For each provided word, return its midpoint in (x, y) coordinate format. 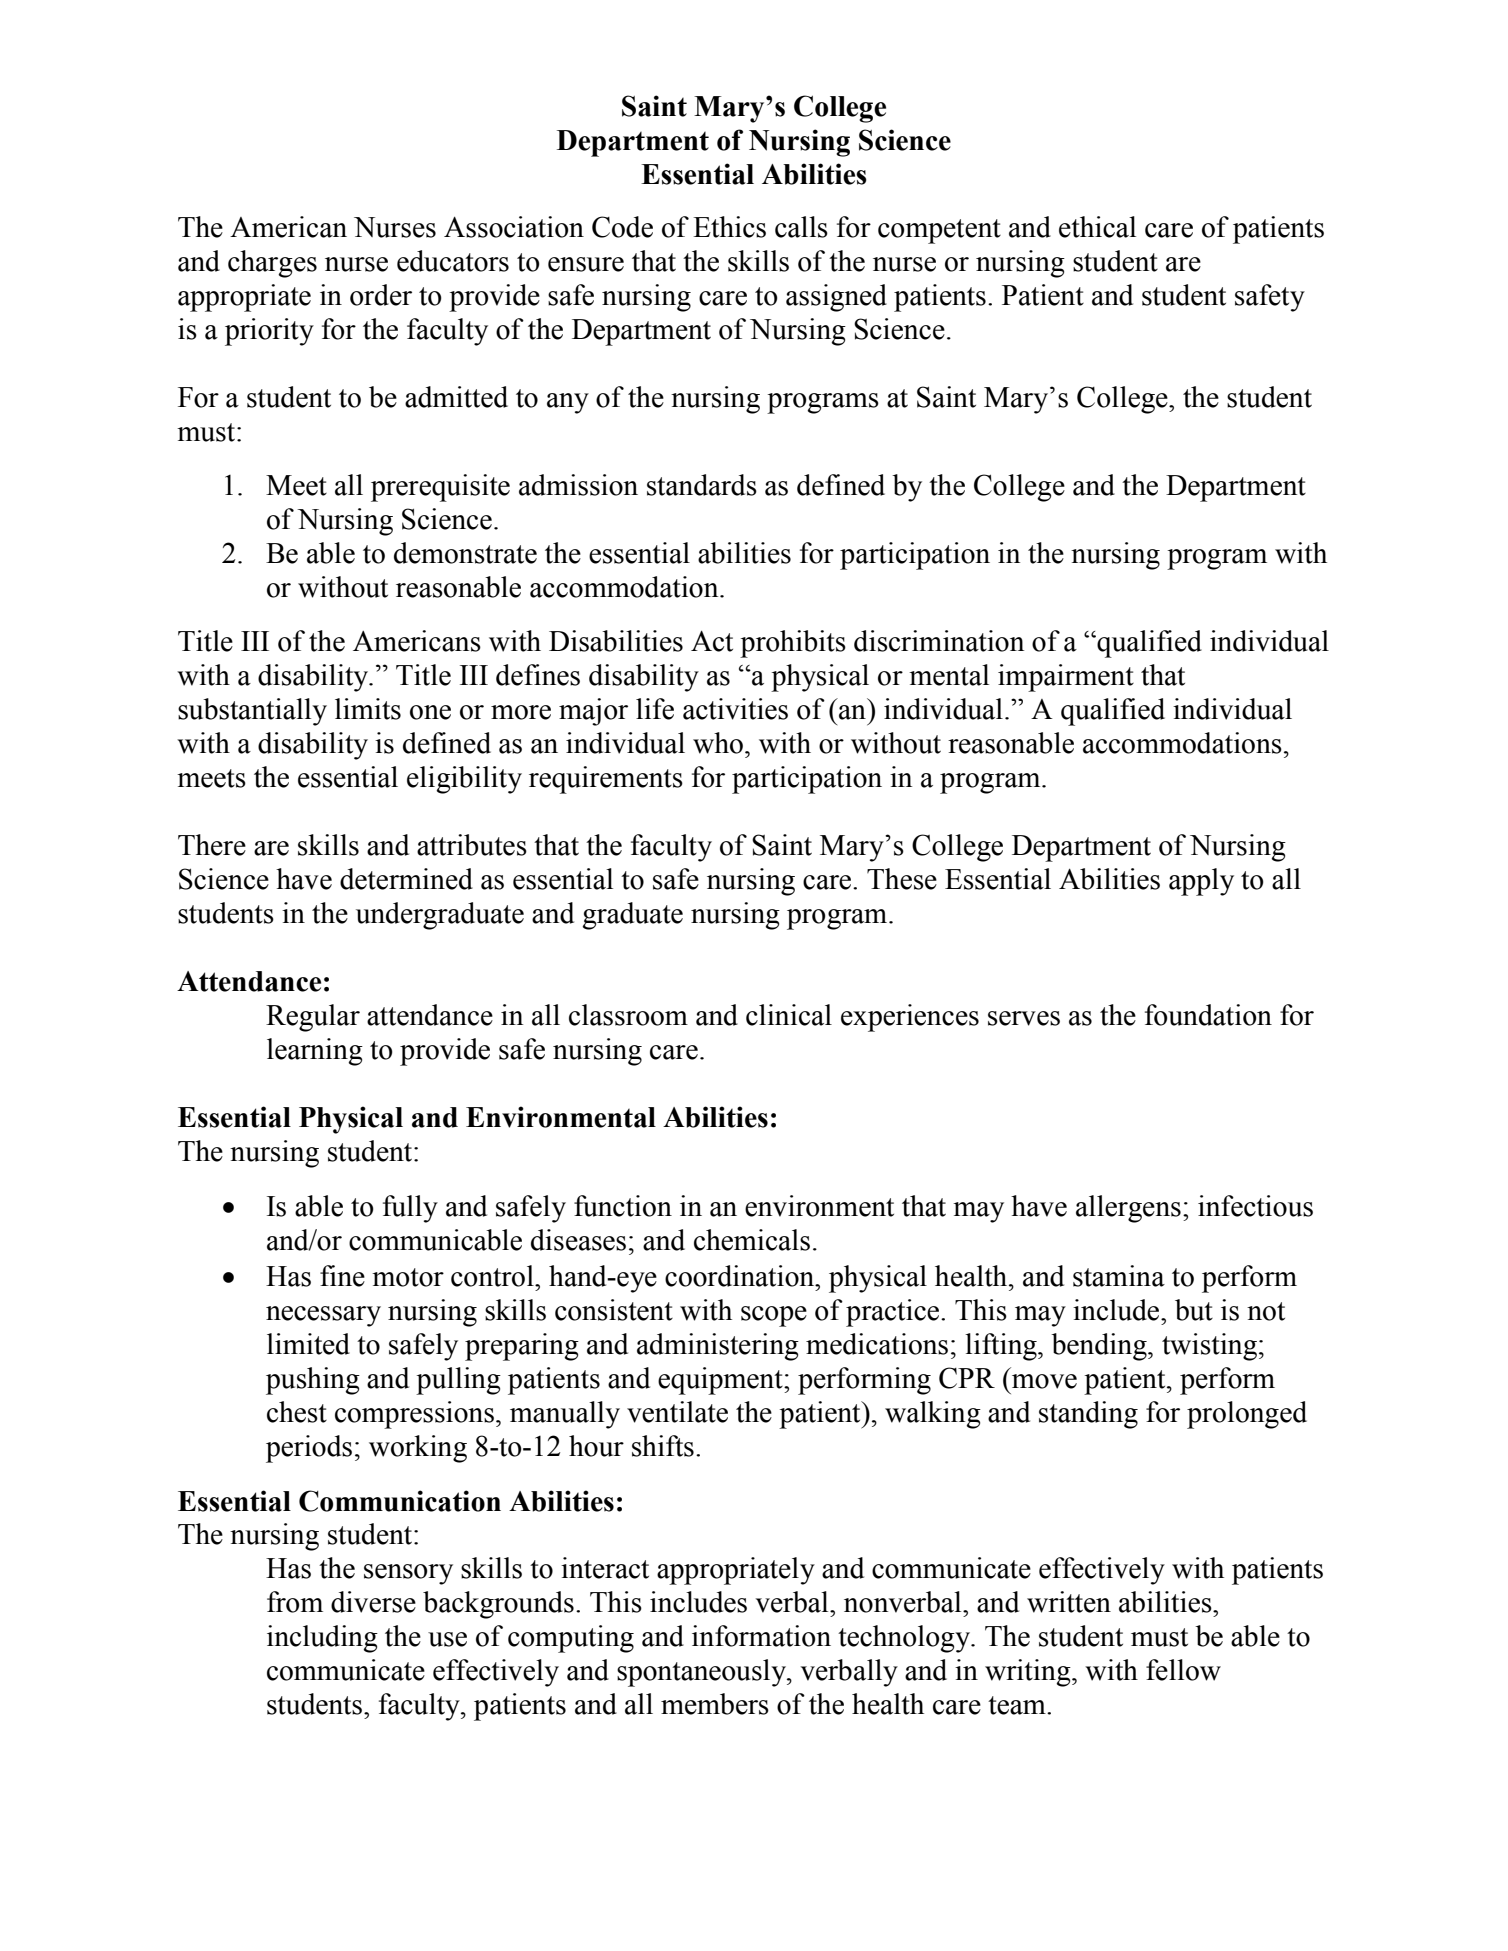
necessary (323, 1316)
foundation (1208, 1015)
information (761, 1636)
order (381, 295)
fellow (1183, 1670)
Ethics (729, 227)
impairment (1066, 678)
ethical (1097, 227)
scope (774, 1316)
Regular (313, 1018)
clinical (789, 1015)
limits (368, 709)
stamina (1119, 1276)
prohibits (793, 644)
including (322, 1639)
